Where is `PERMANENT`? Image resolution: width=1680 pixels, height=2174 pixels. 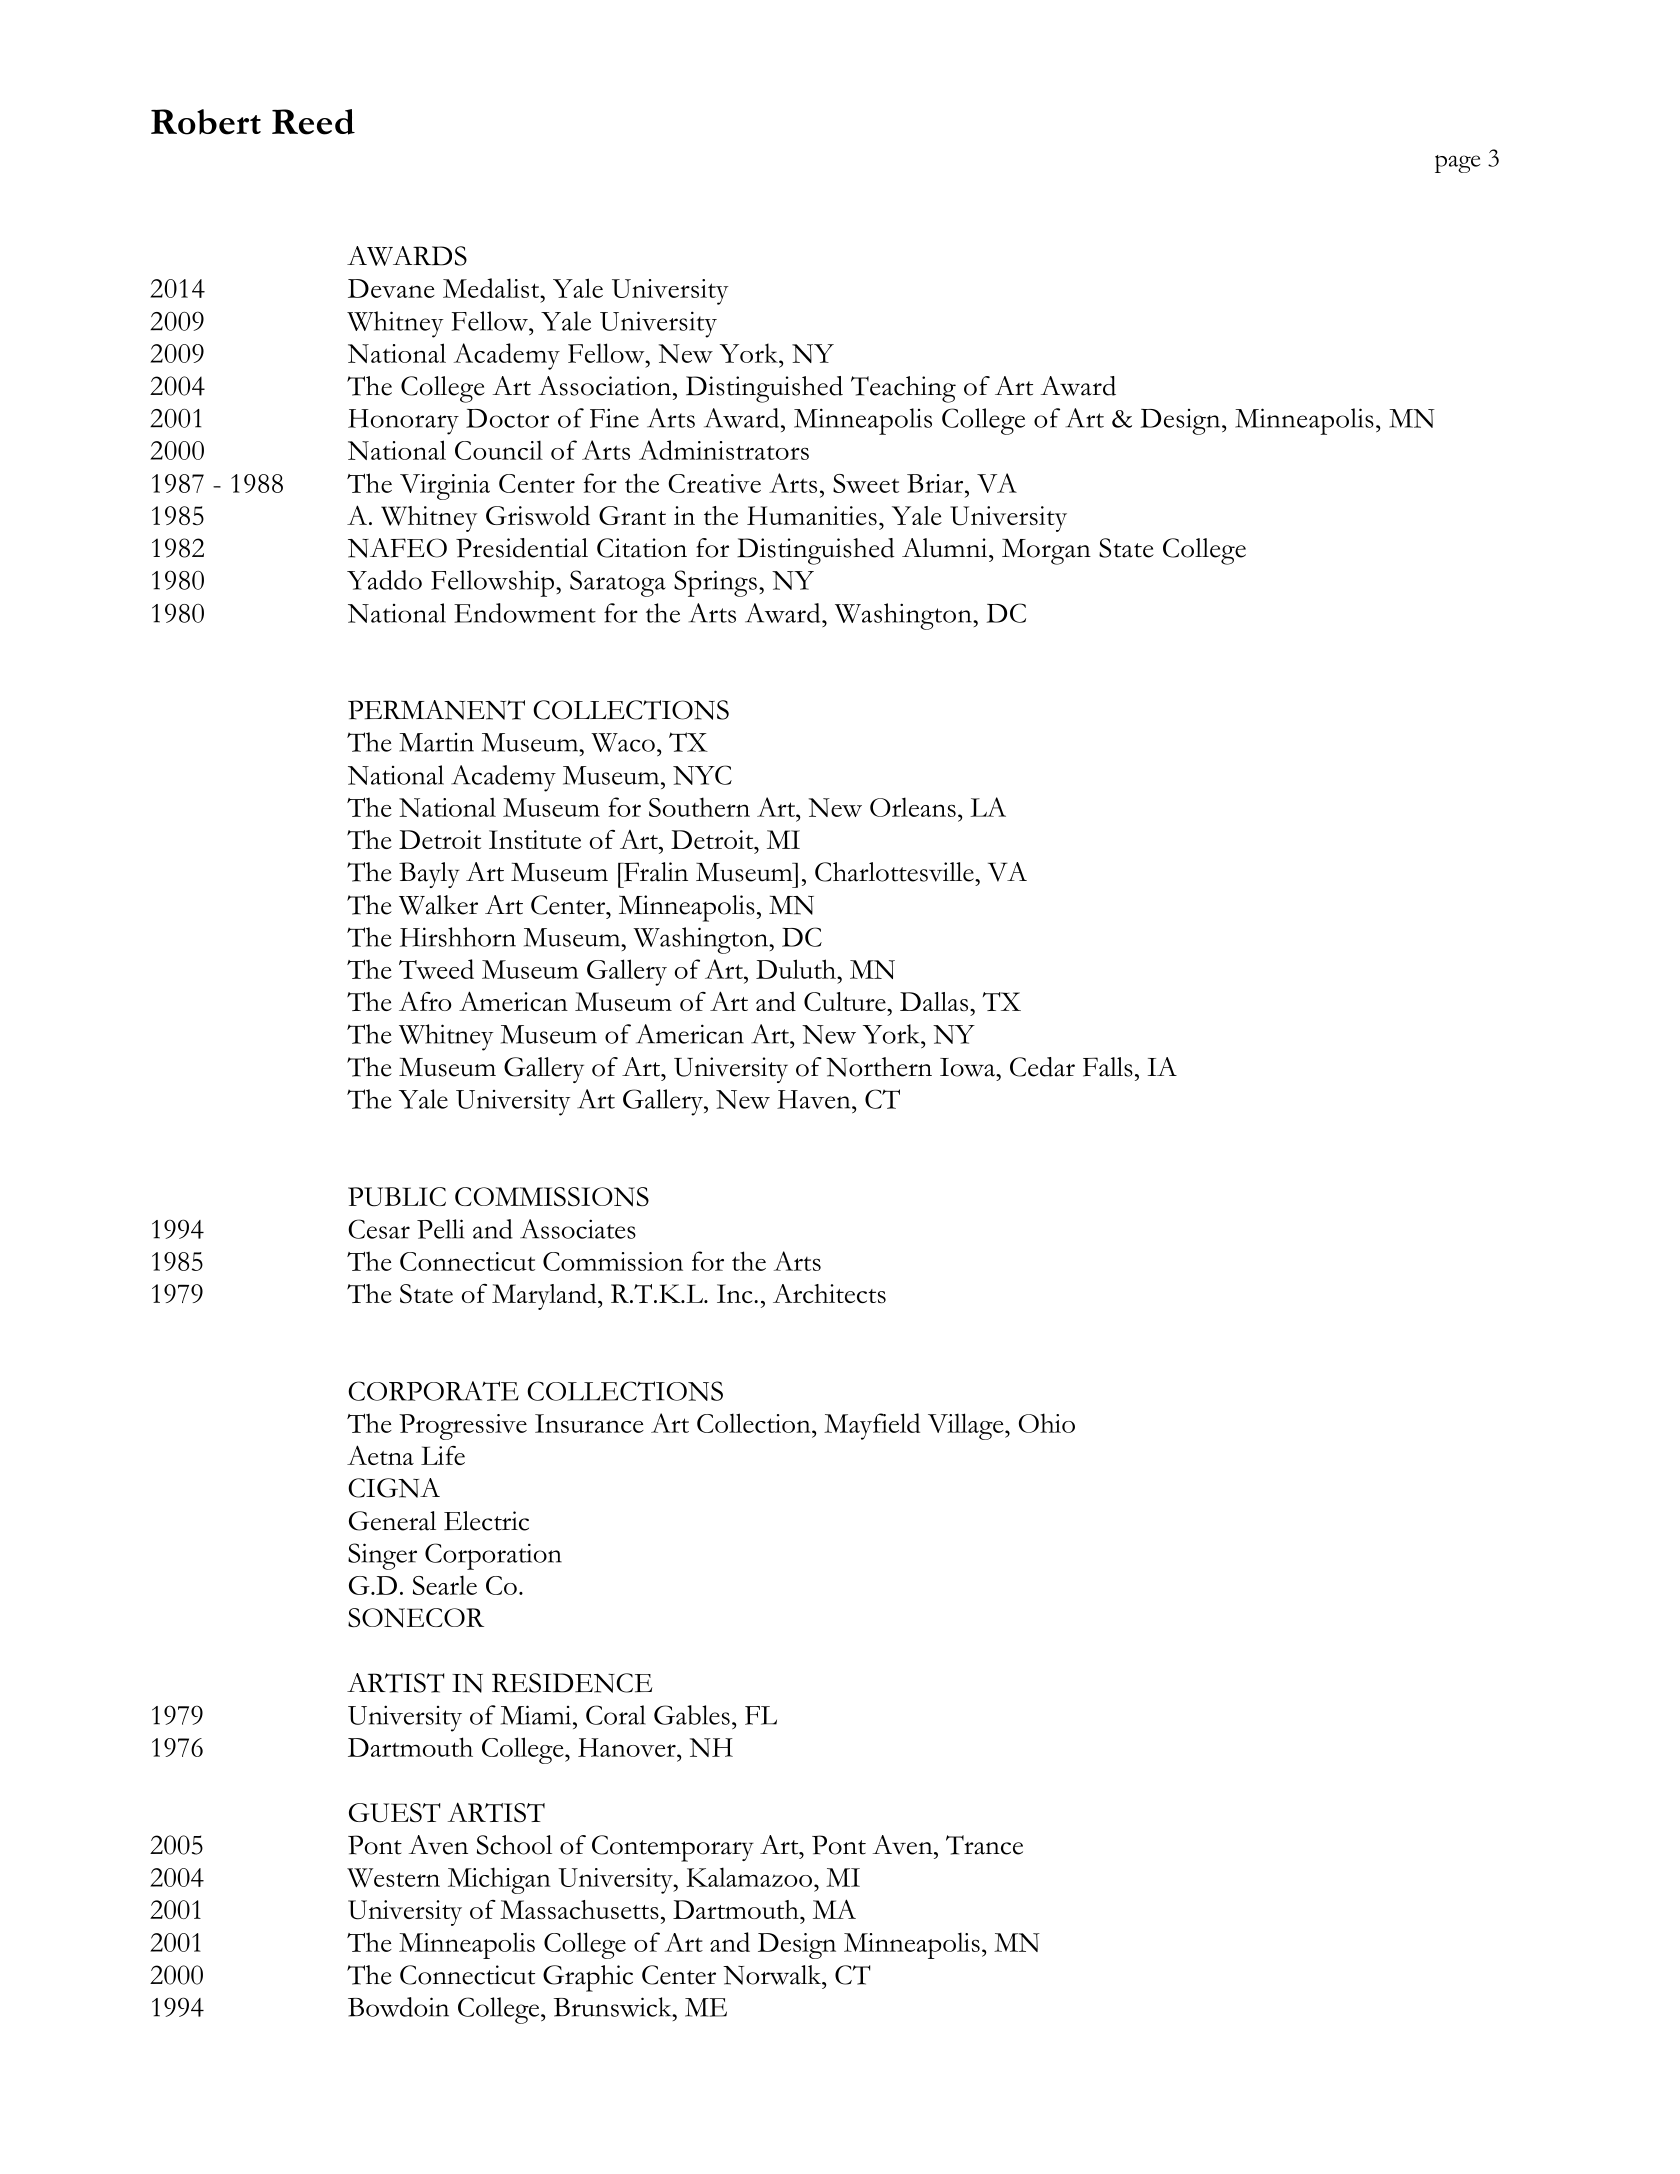
PERMANENT is located at coordinates (436, 710).
